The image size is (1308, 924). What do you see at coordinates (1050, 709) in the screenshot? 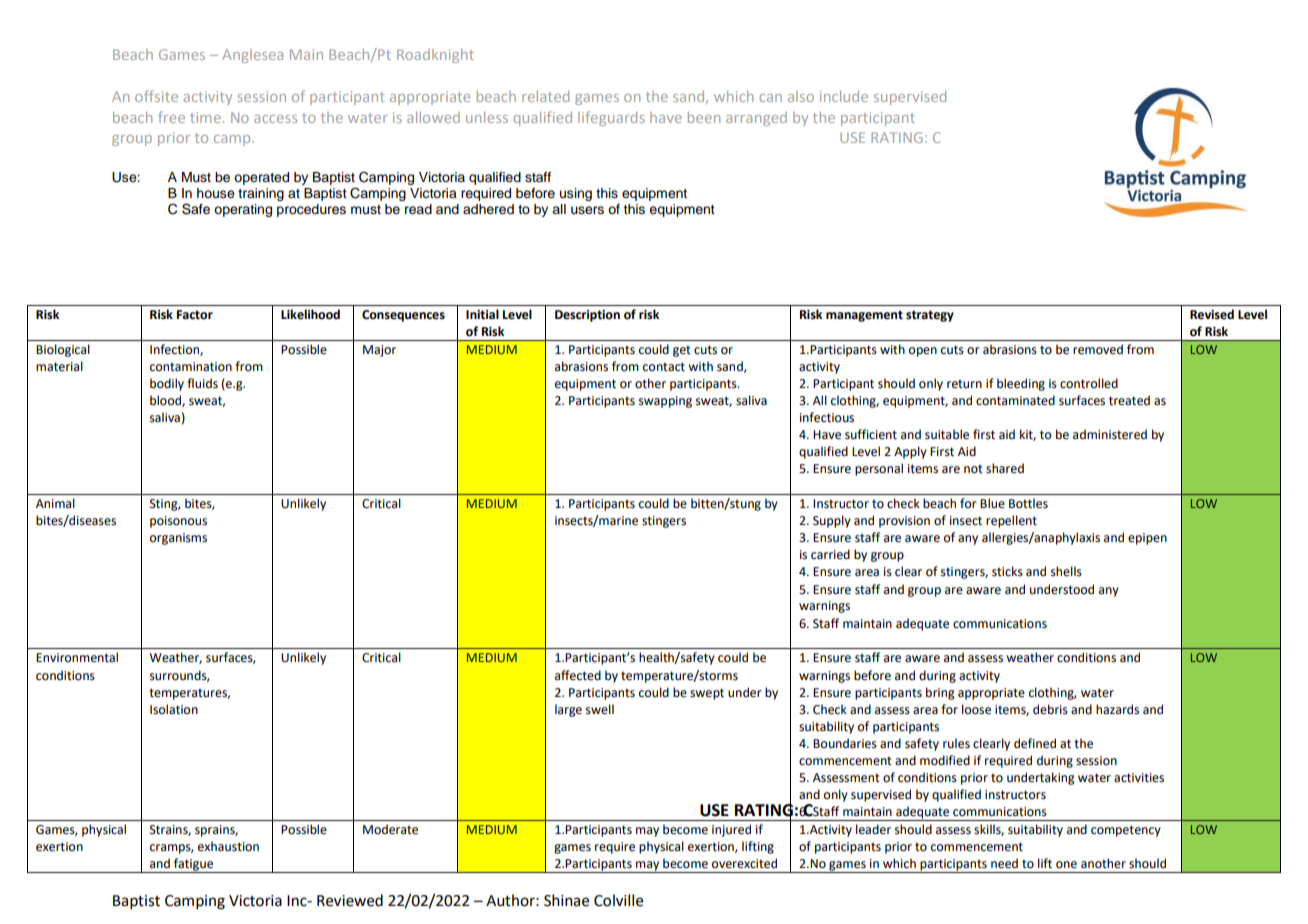
I see `debris` at bounding box center [1050, 709].
